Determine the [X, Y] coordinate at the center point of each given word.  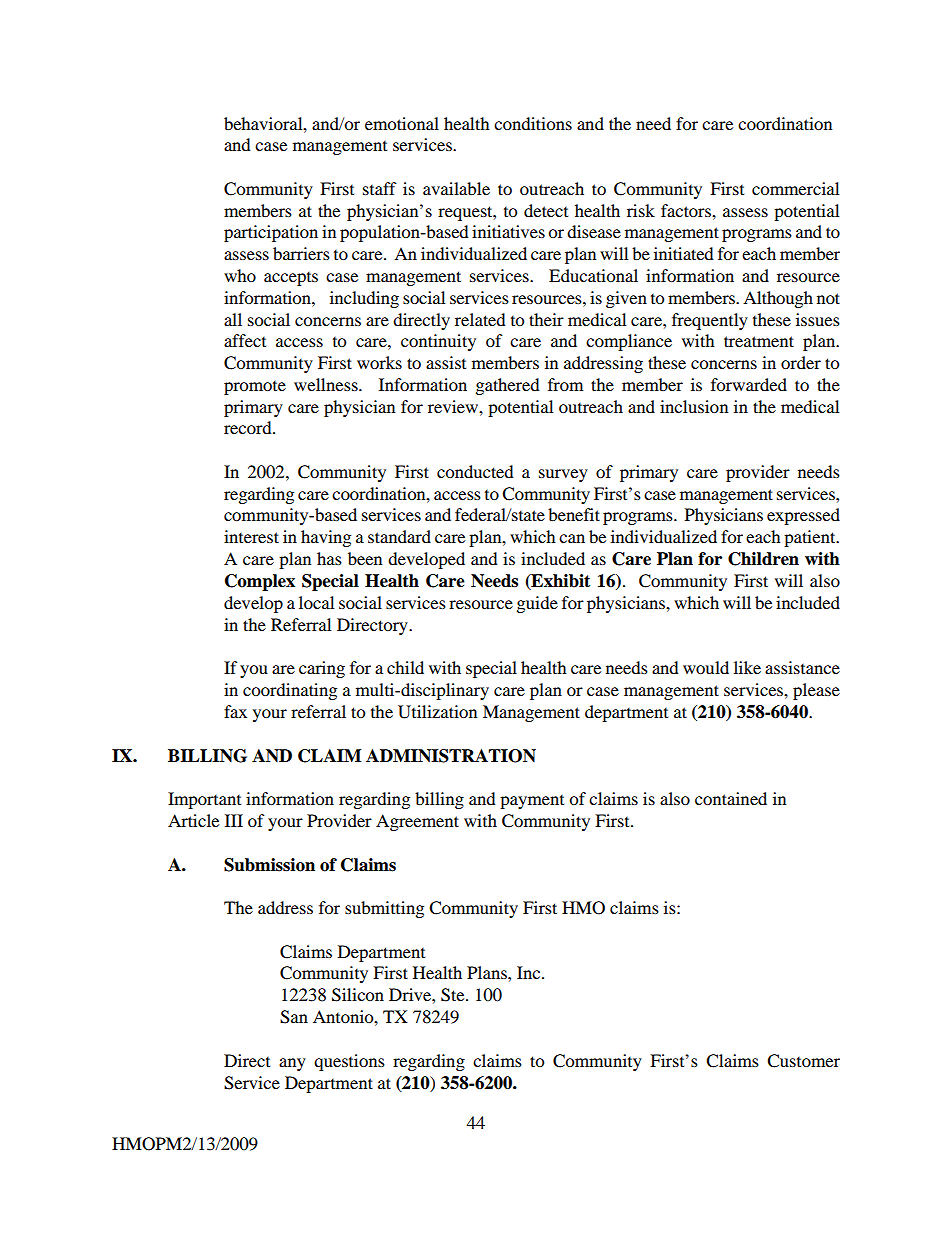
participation [271, 233]
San [294, 1017]
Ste [454, 995]
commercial [795, 188]
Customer [803, 1061]
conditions [533, 123]
